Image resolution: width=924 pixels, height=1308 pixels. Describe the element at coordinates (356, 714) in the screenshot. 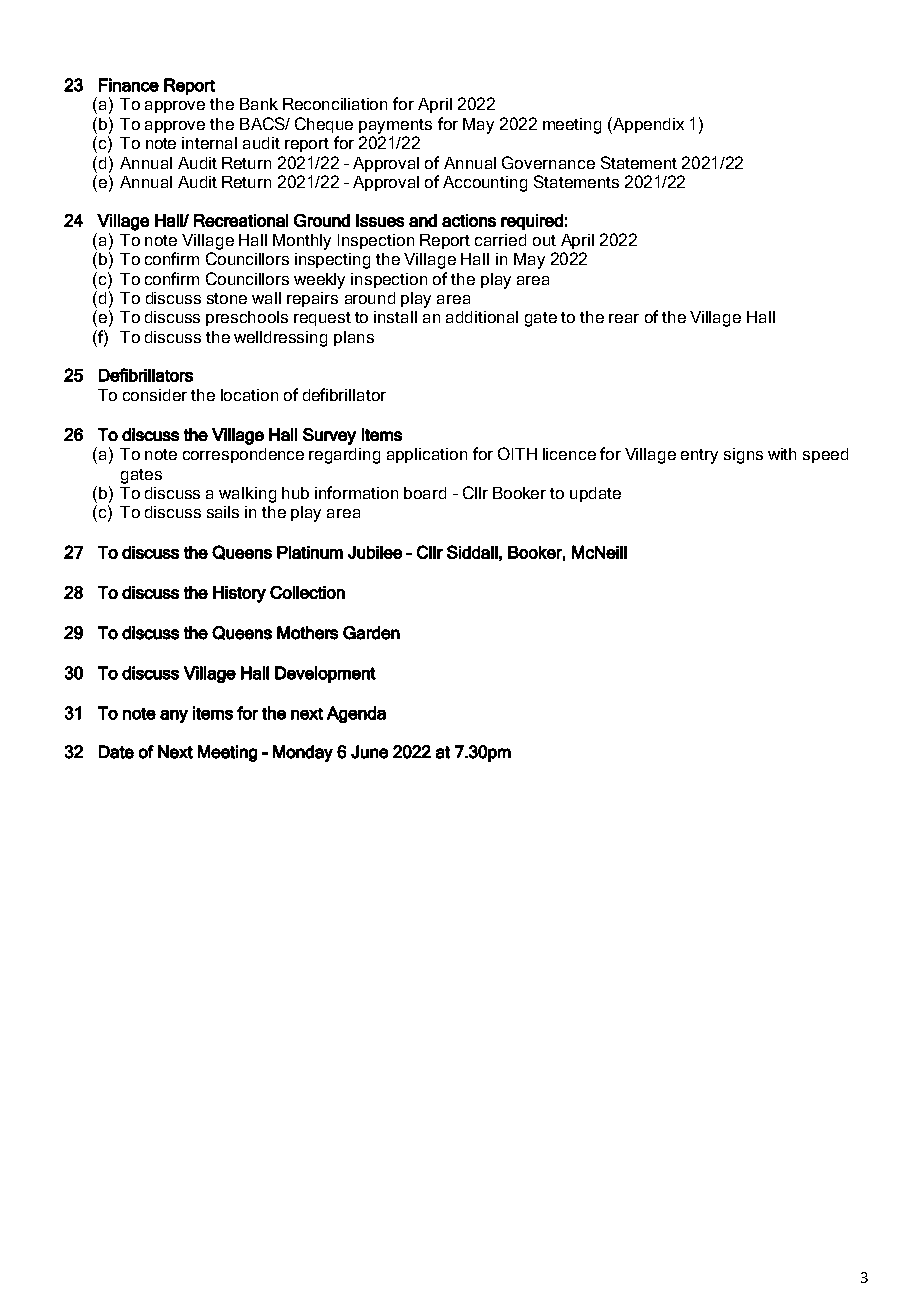

I see `Agenda` at that location.
